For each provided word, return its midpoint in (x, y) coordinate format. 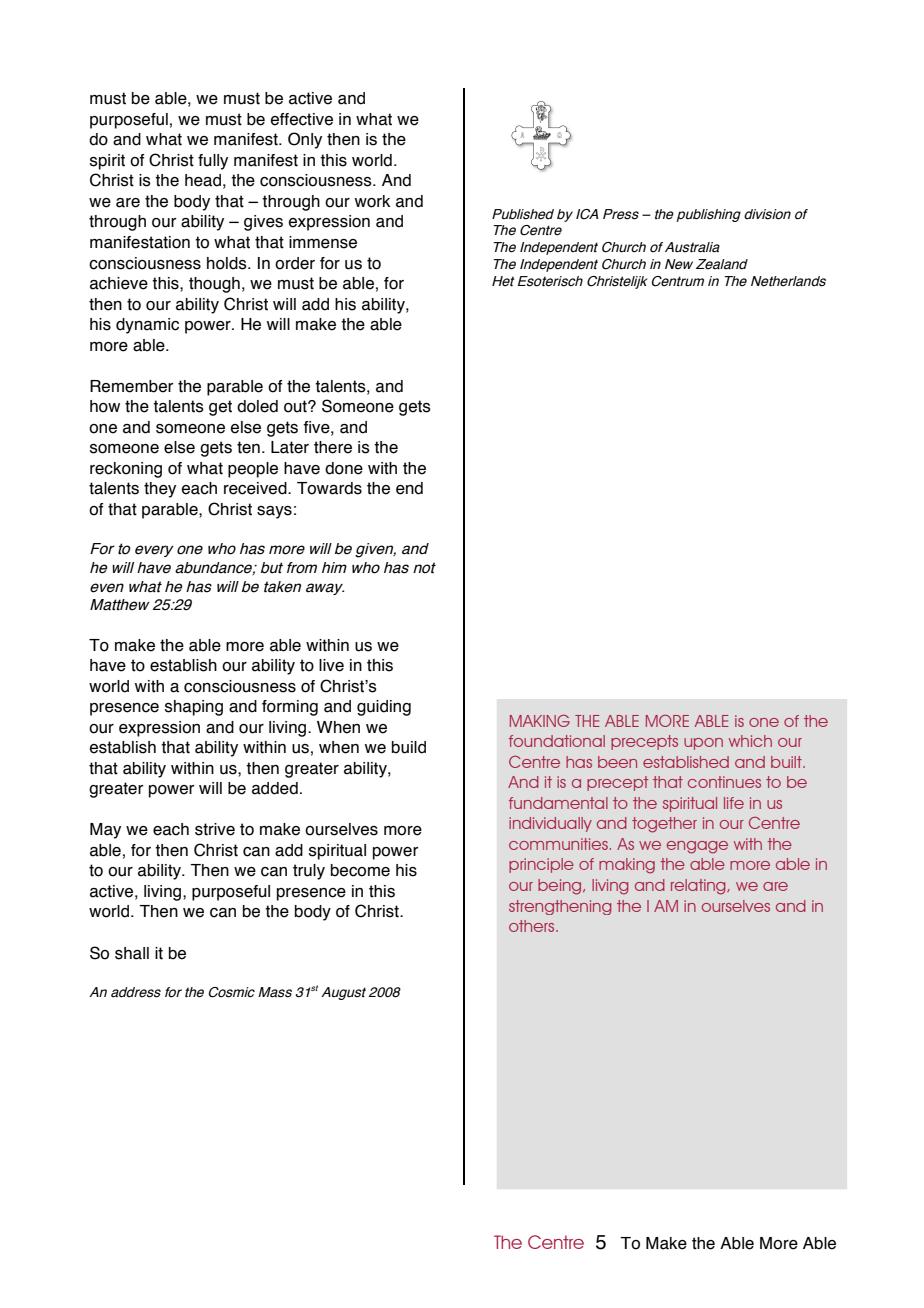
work (372, 201)
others (533, 926)
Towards (329, 488)
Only (305, 140)
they (160, 490)
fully (213, 162)
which (750, 741)
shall (132, 953)
